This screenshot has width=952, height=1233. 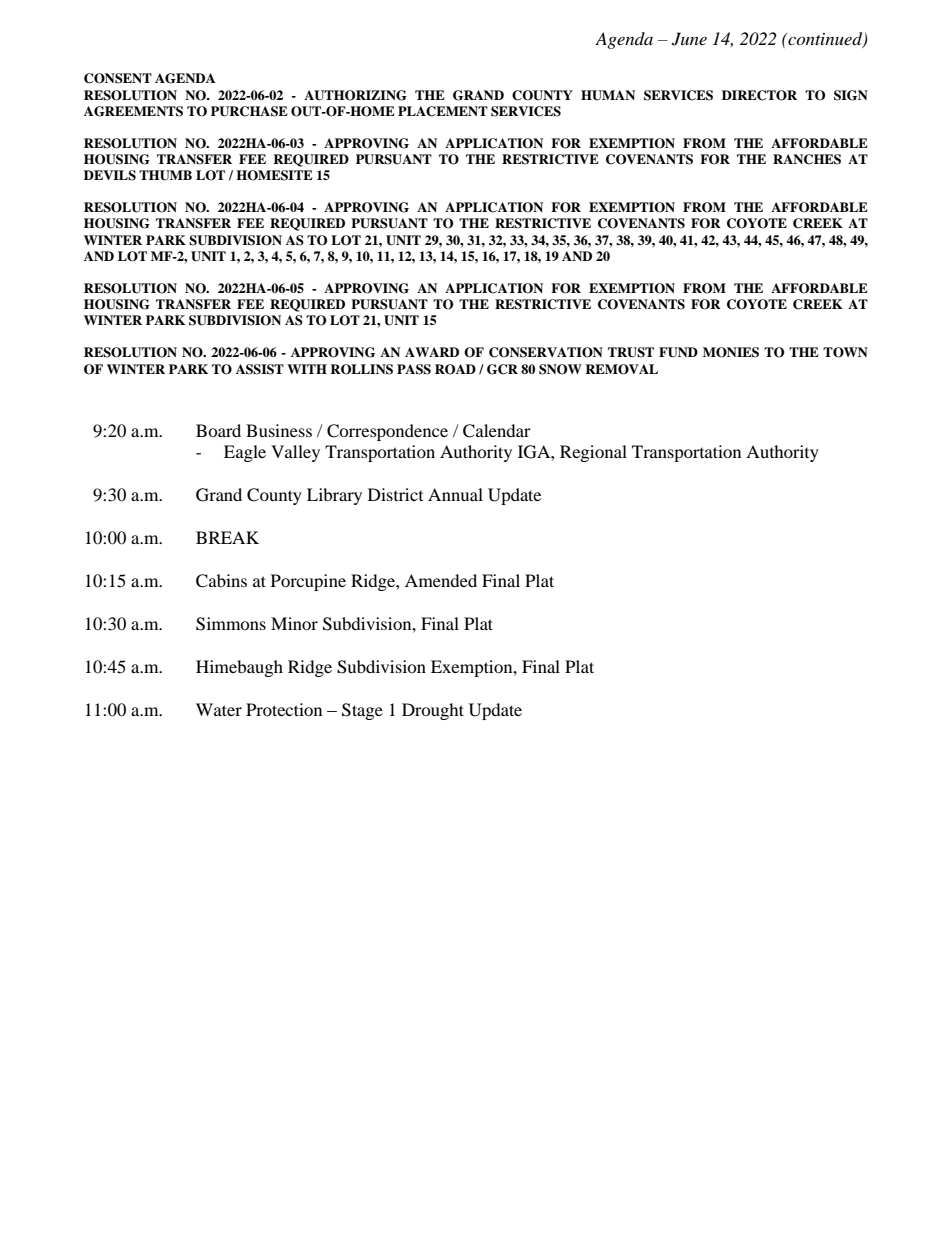 What do you see at coordinates (807, 159) in the screenshot?
I see `RANCHES` at bounding box center [807, 159].
